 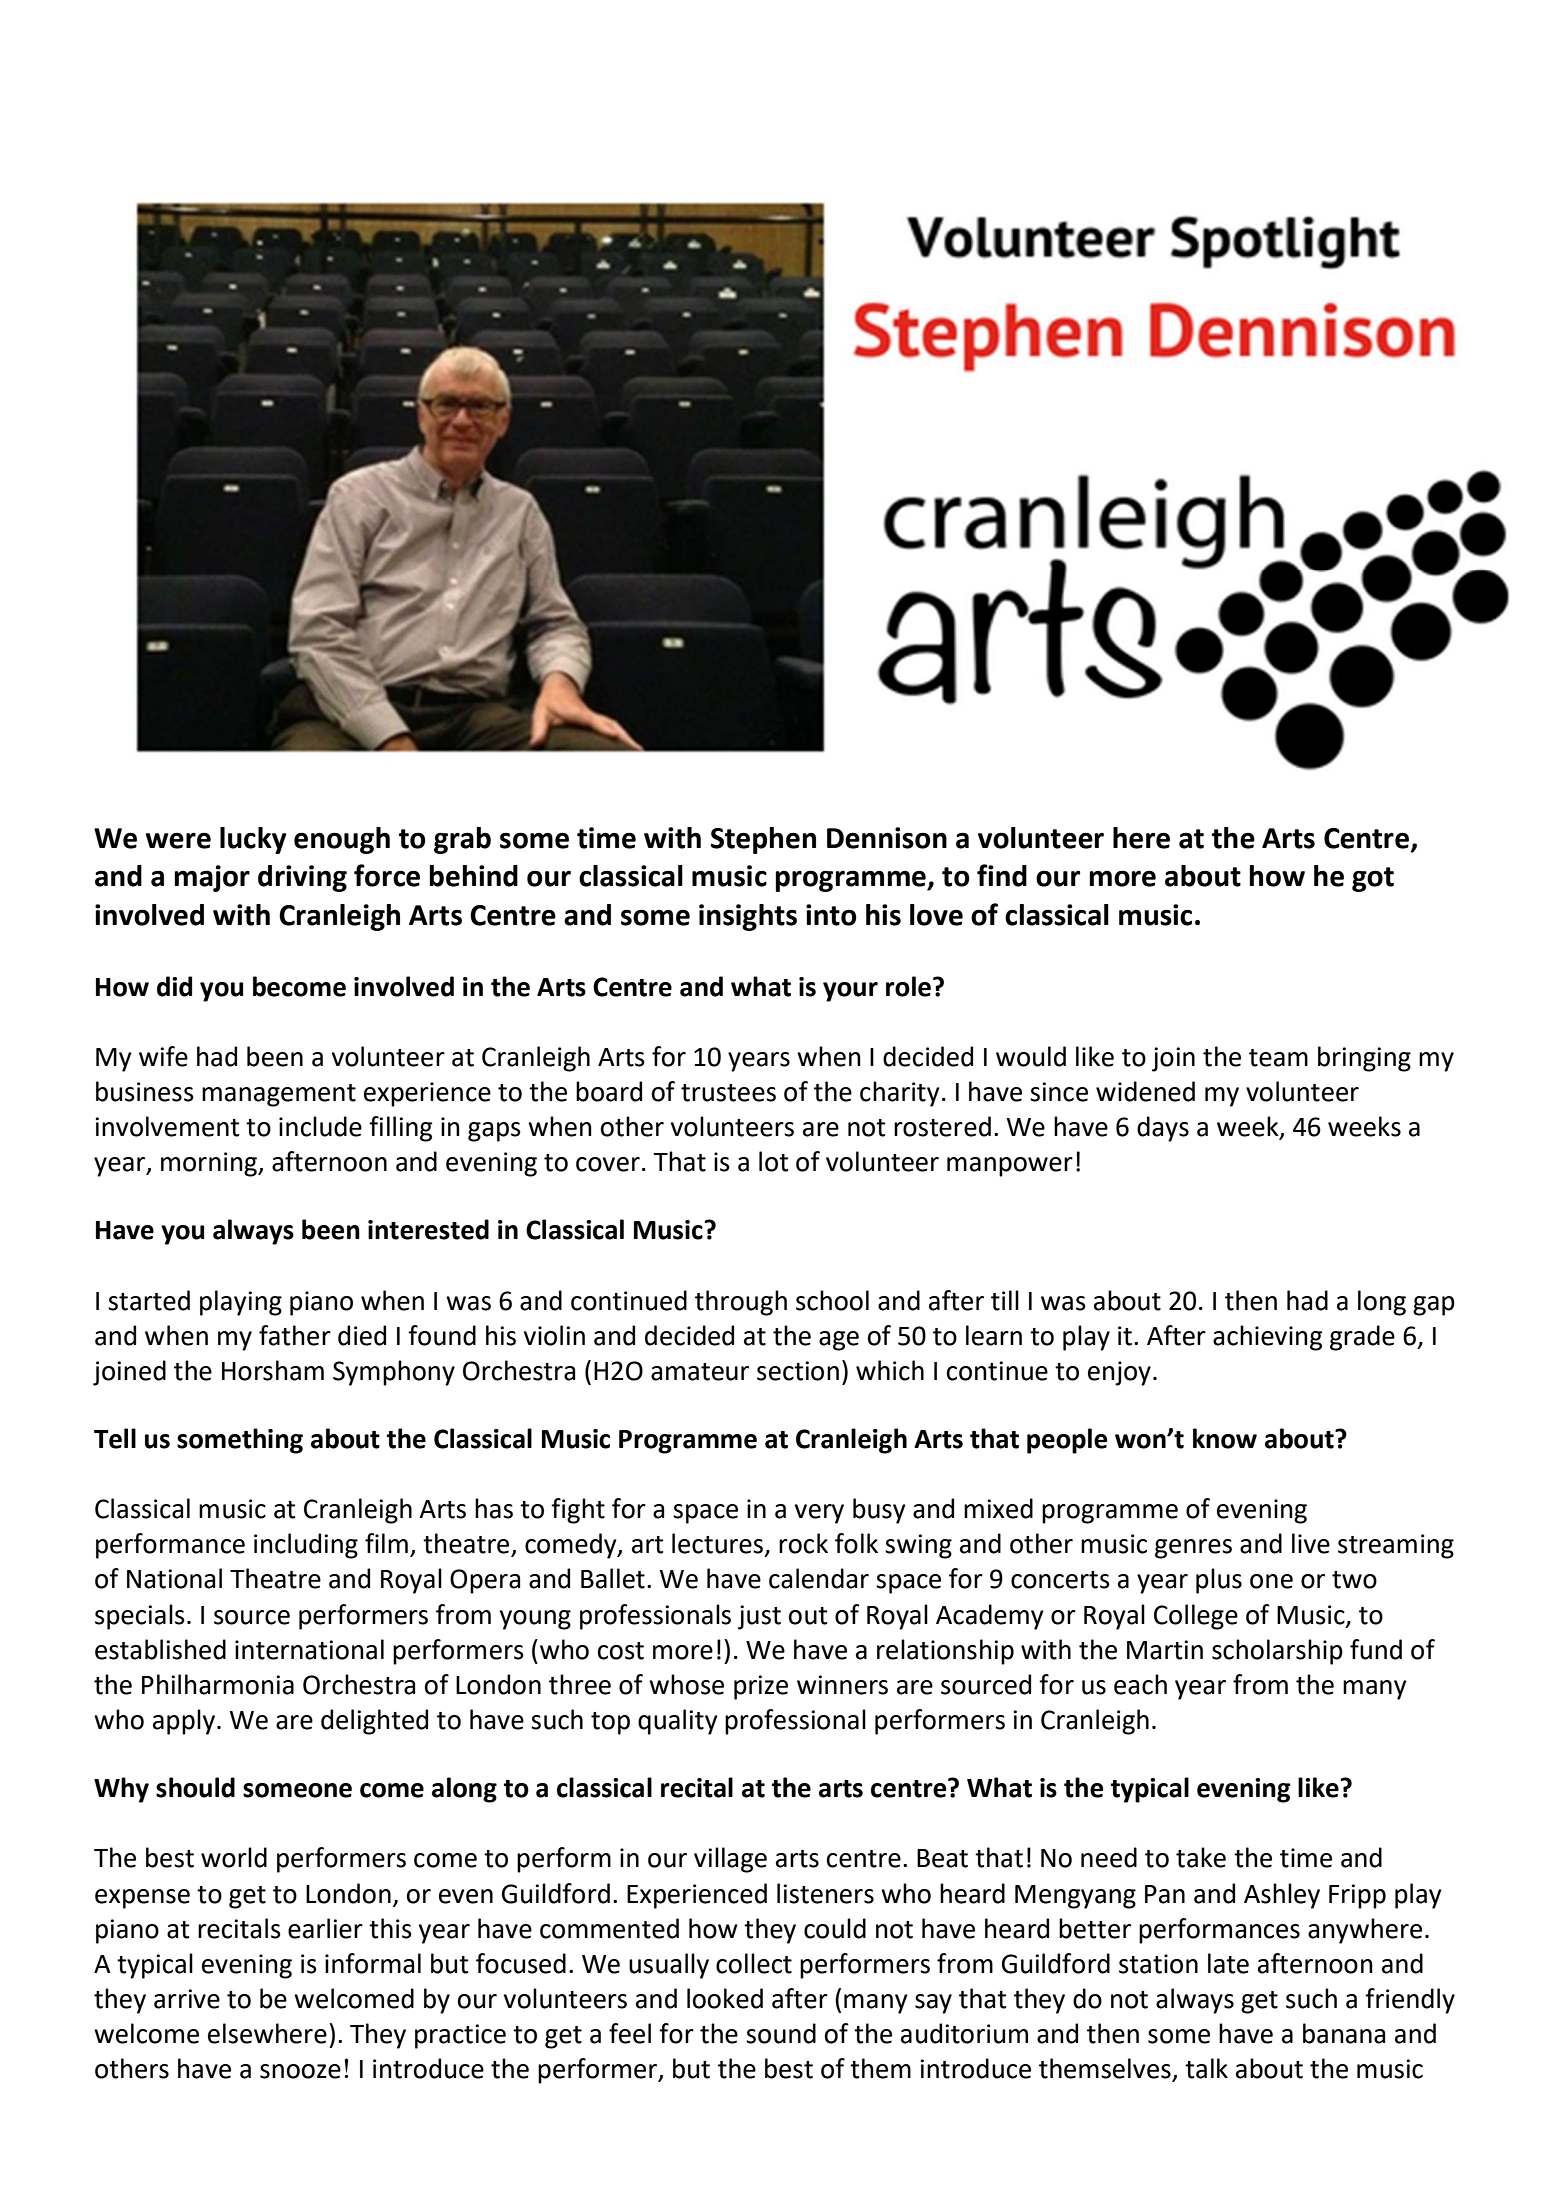 I want to click on Tell, so click(x=115, y=1438).
